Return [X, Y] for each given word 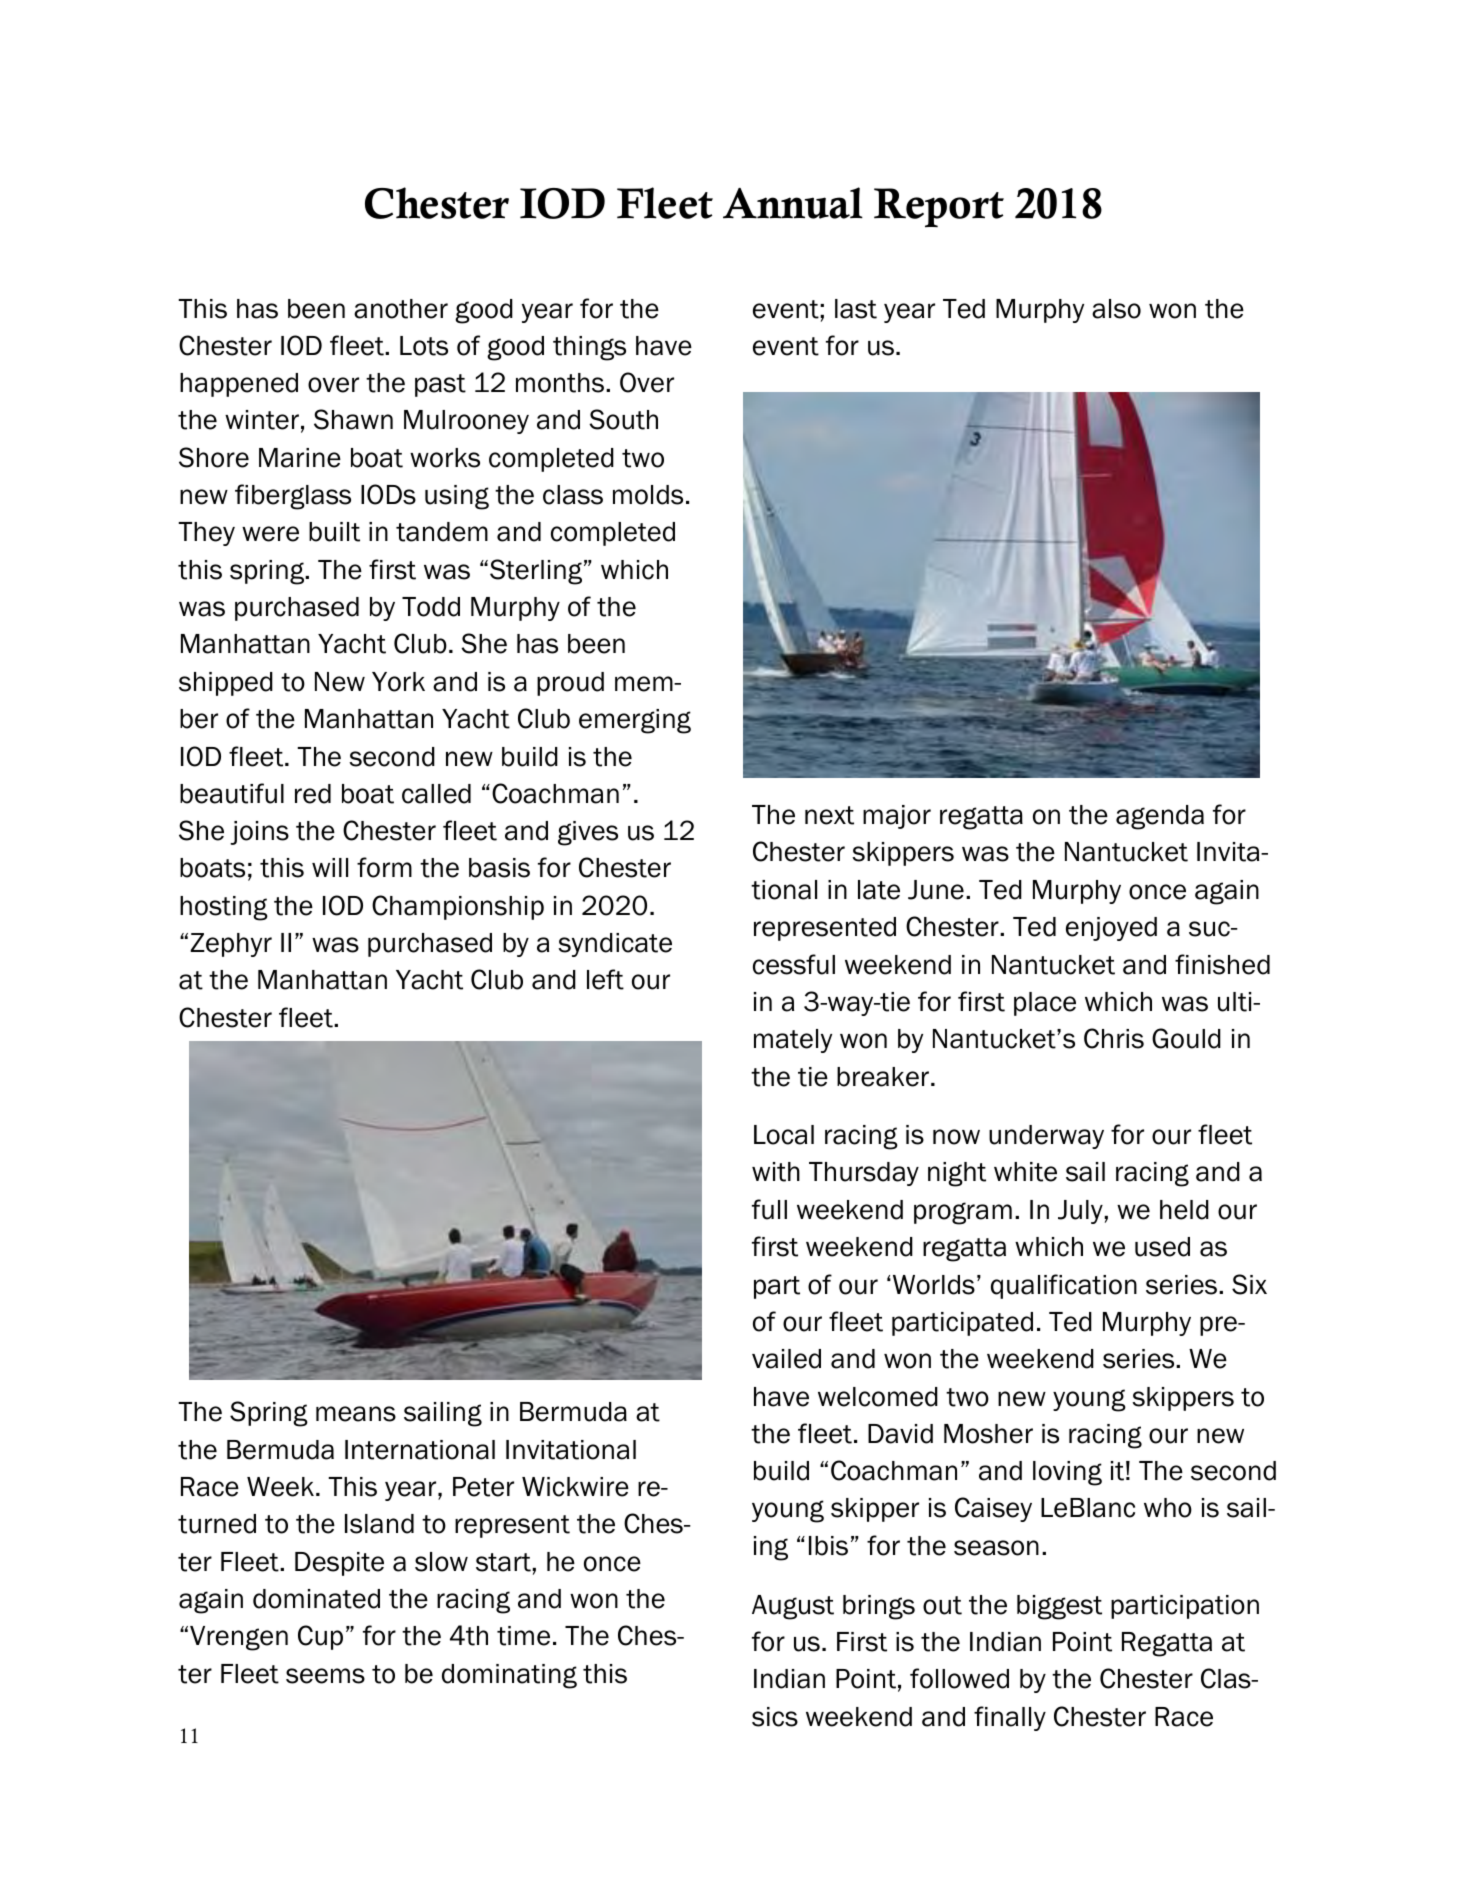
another [401, 309]
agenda [1160, 817]
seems [325, 1676]
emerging [635, 721]
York [398, 682]
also [1116, 309]
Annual [793, 203]
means [356, 1414]
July [1081, 1212]
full [769, 1209]
